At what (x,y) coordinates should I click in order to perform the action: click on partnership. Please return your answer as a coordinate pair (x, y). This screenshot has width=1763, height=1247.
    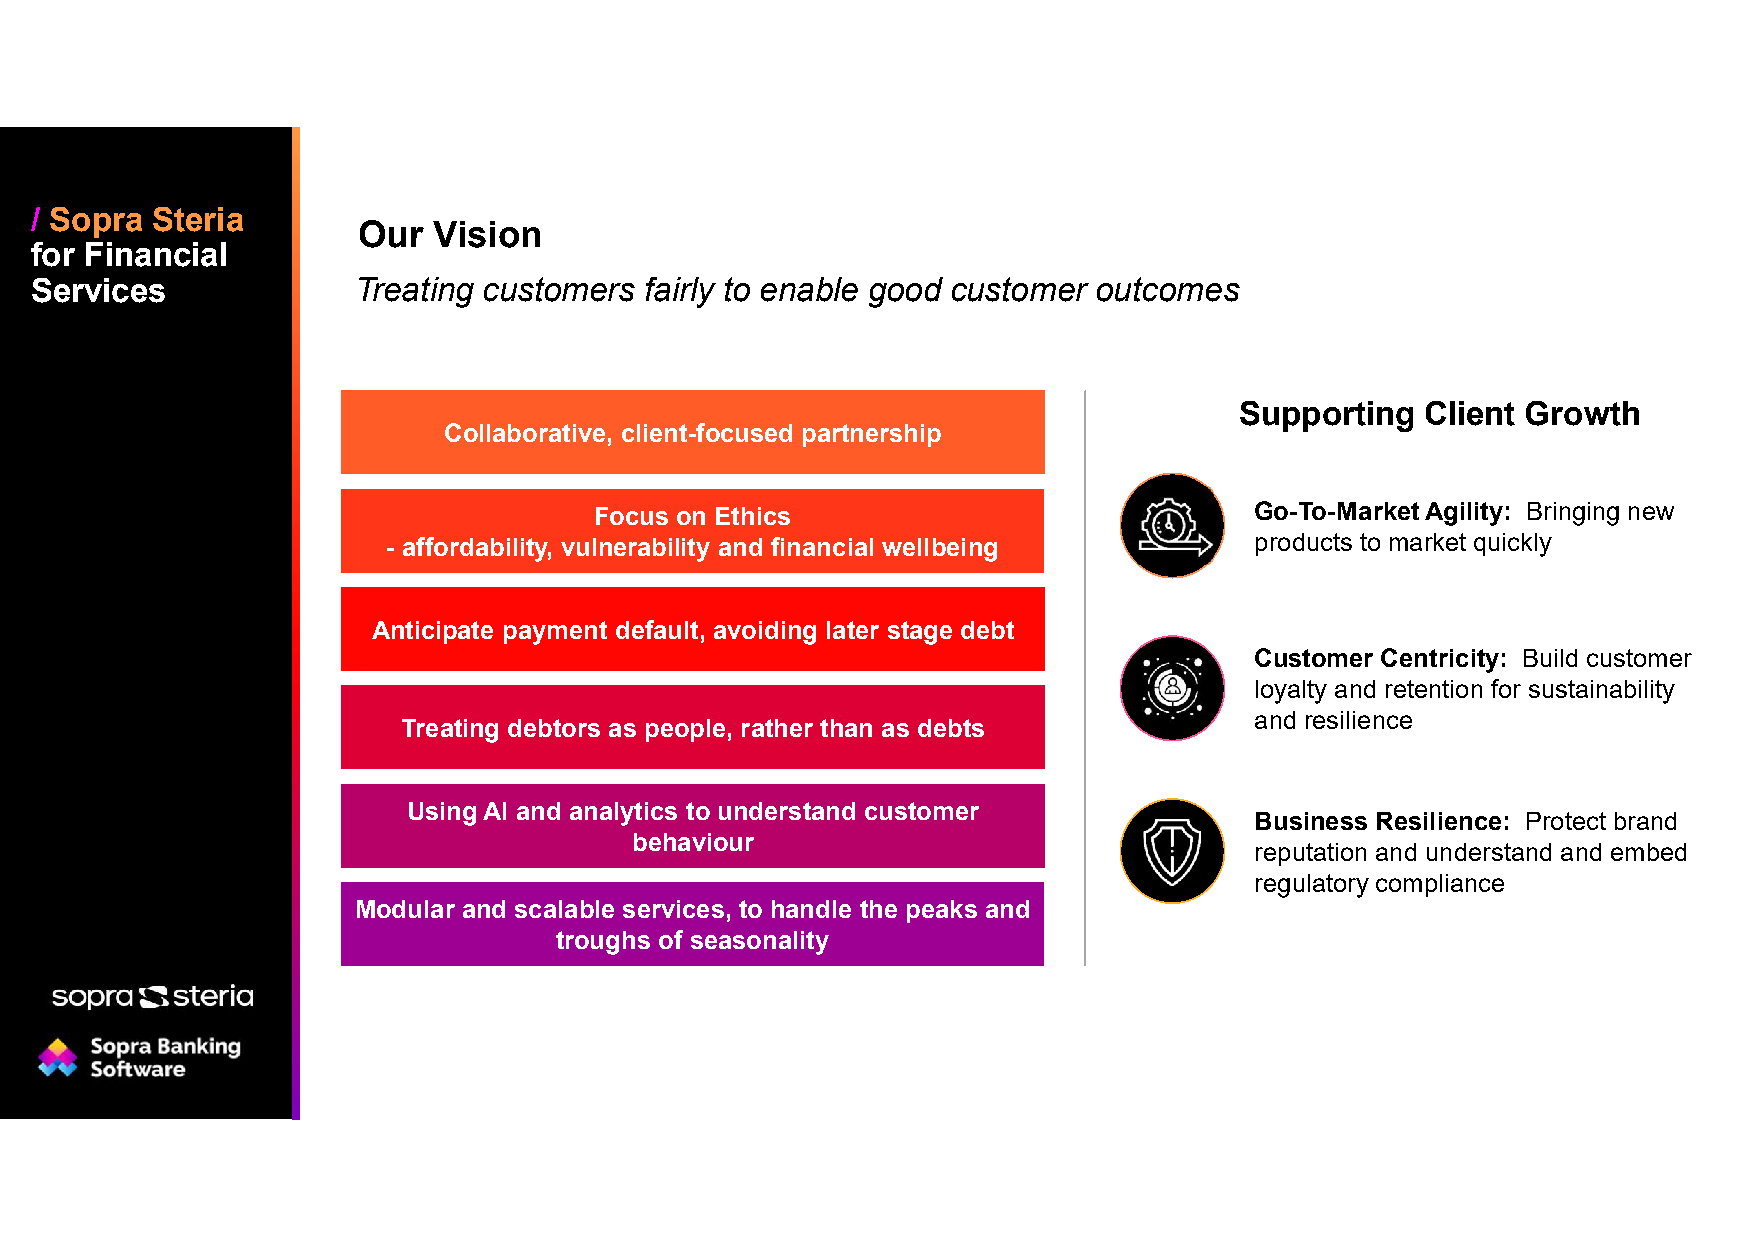
    Looking at the image, I should click on (872, 435).
